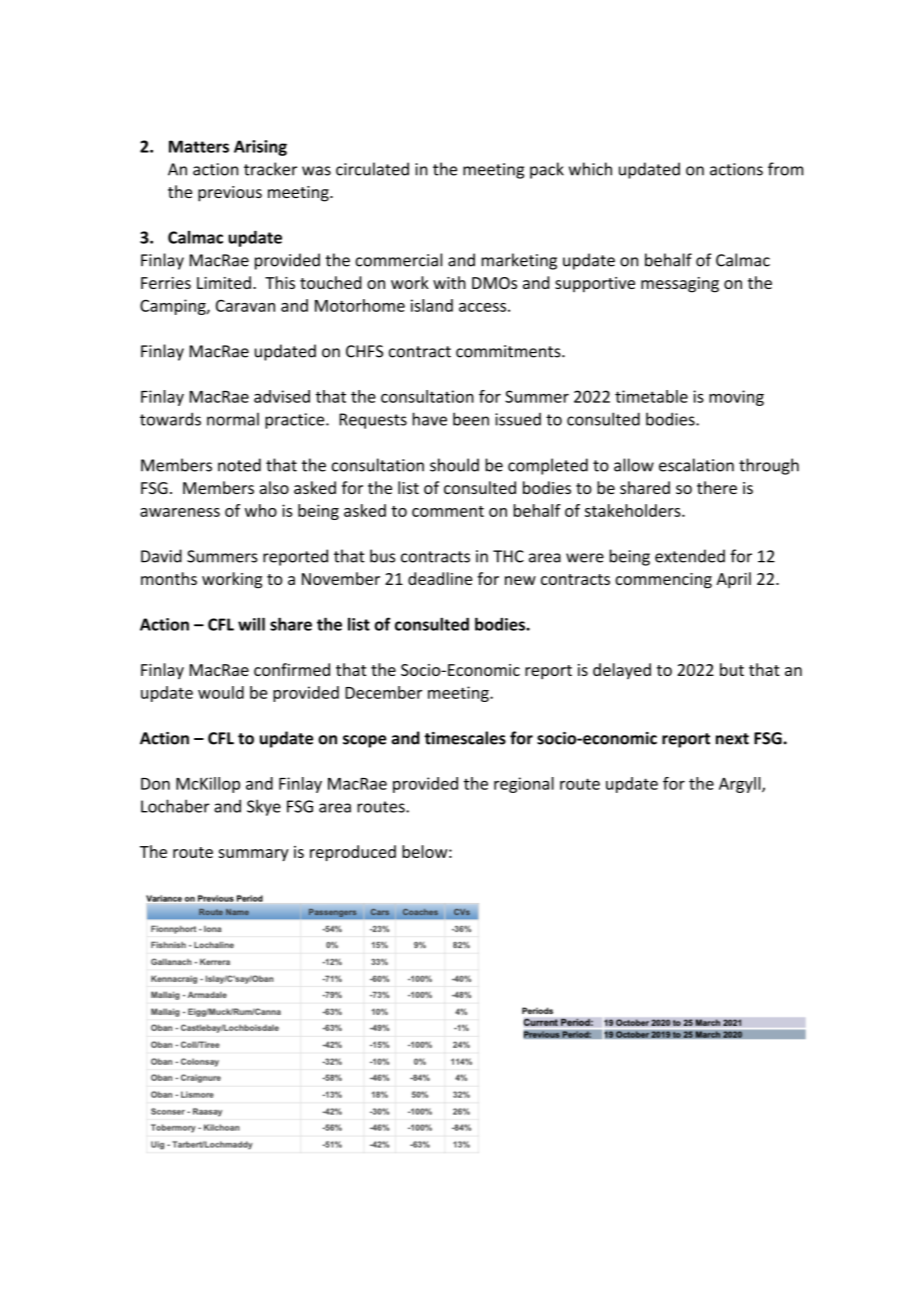 Image resolution: width=924 pixels, height=1308 pixels. What do you see at coordinates (482, 307) in the screenshot?
I see `access` at bounding box center [482, 307].
